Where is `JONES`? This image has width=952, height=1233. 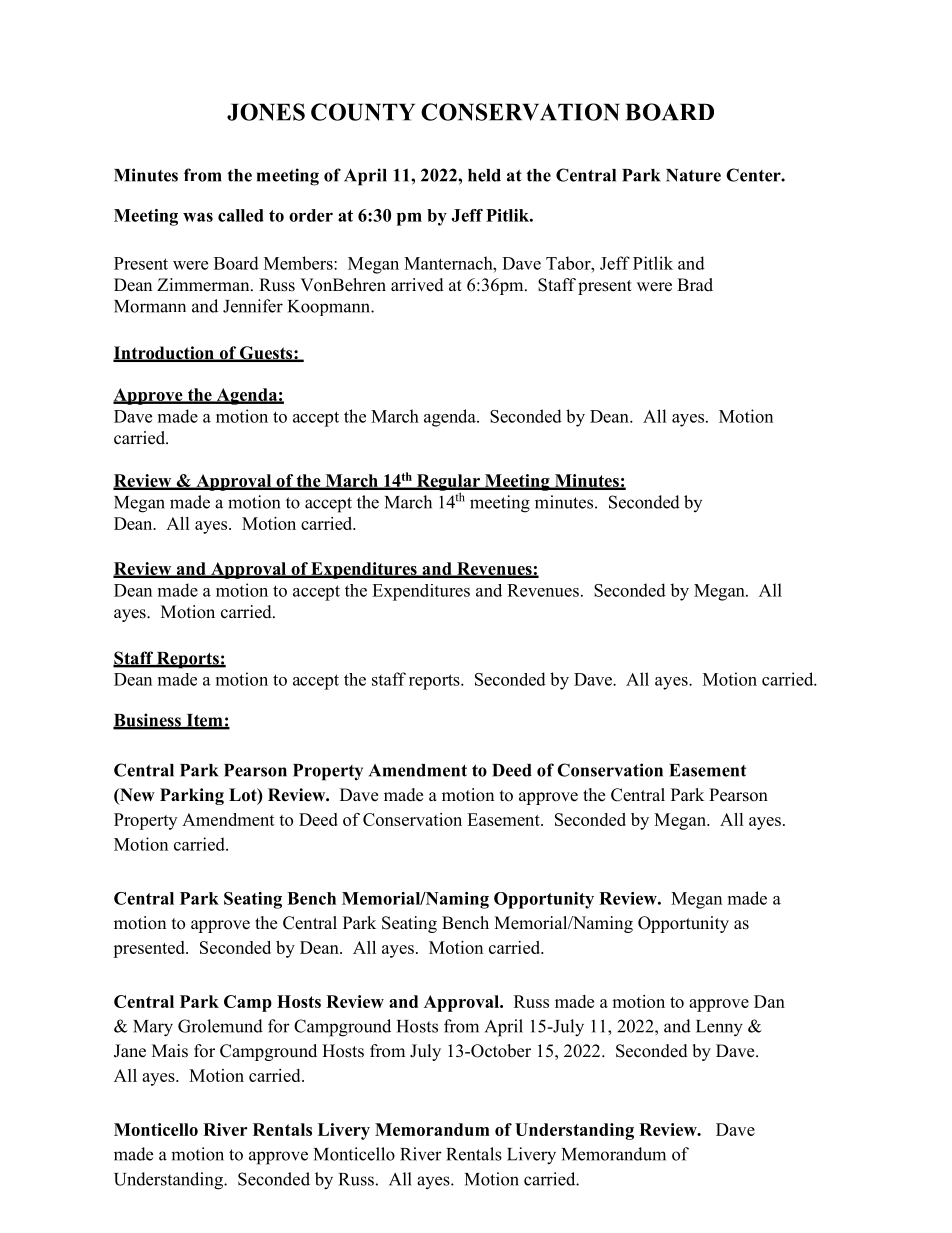 JONES is located at coordinates (266, 112).
